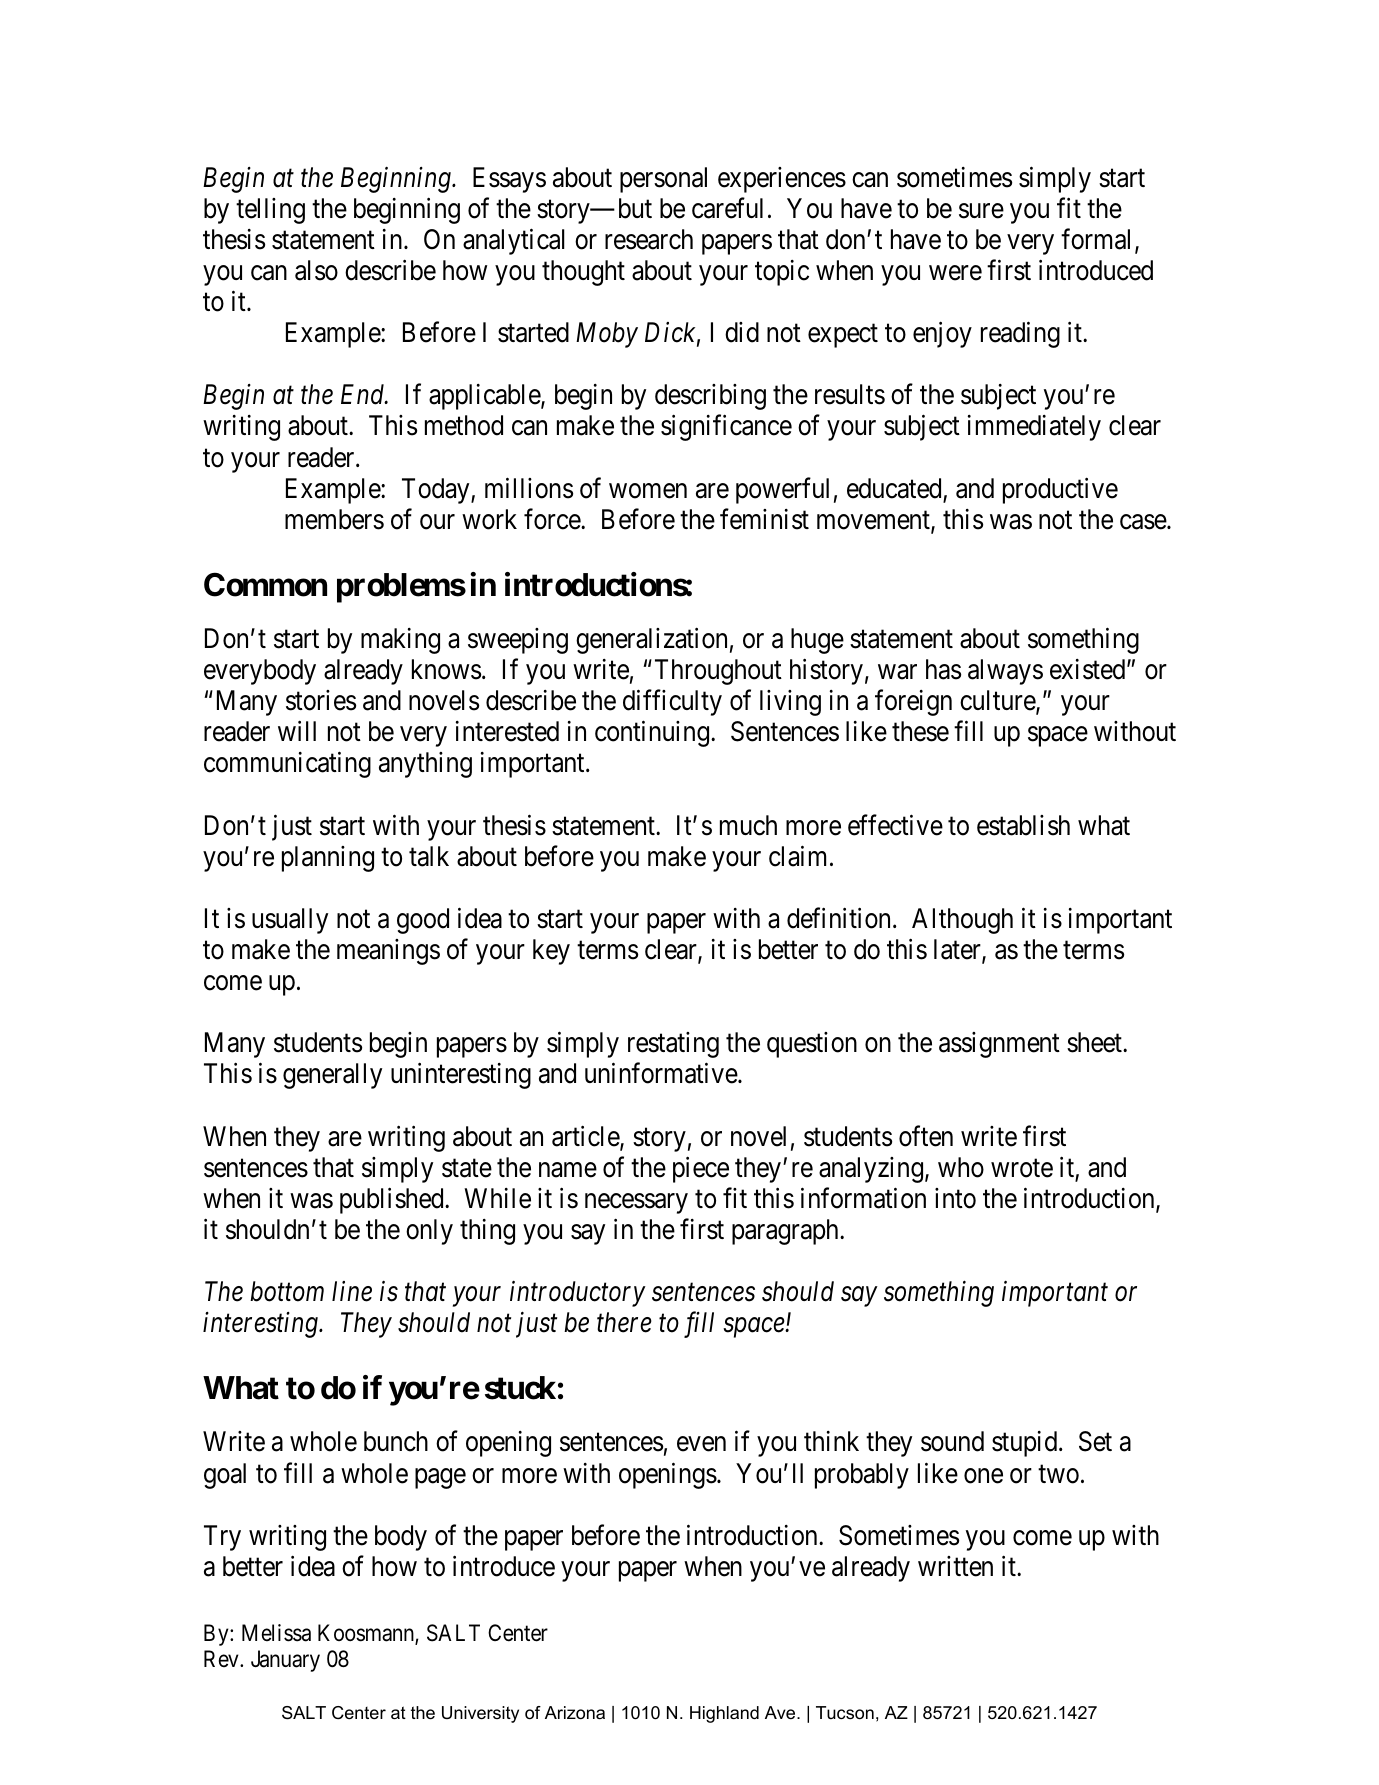 This screenshot has width=1379, height=1785. I want to click on culture, so click(998, 701).
